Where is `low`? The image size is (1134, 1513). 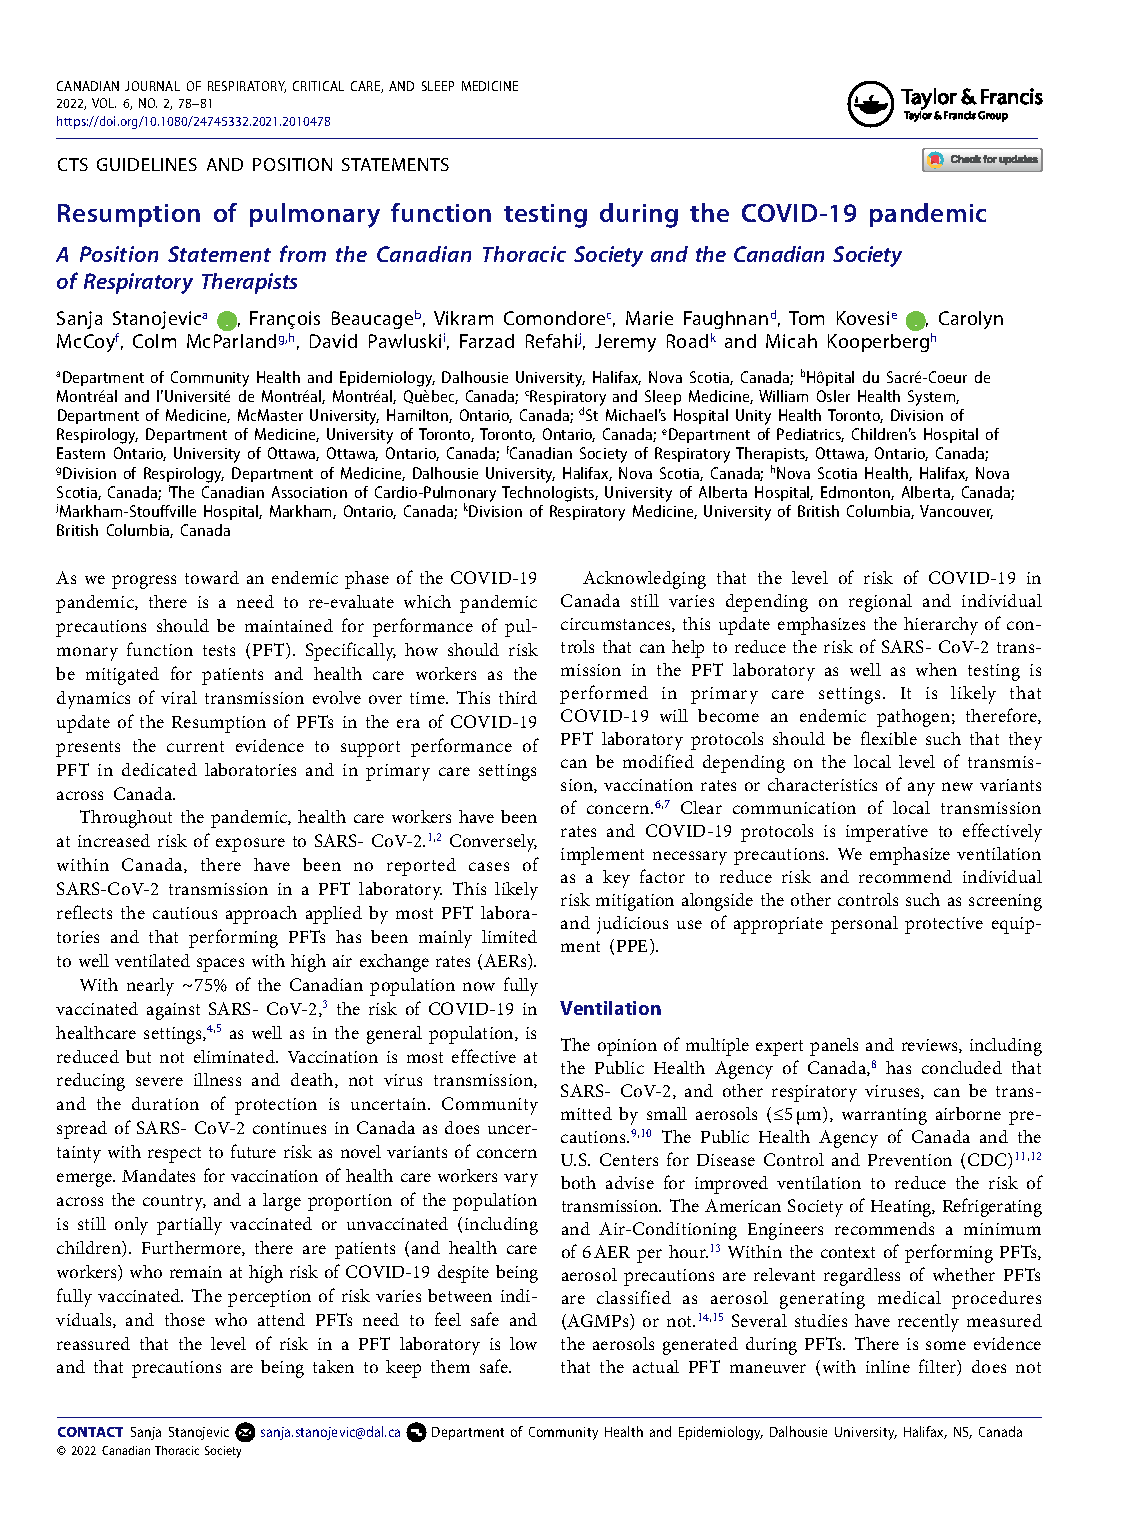
low is located at coordinates (523, 1343).
